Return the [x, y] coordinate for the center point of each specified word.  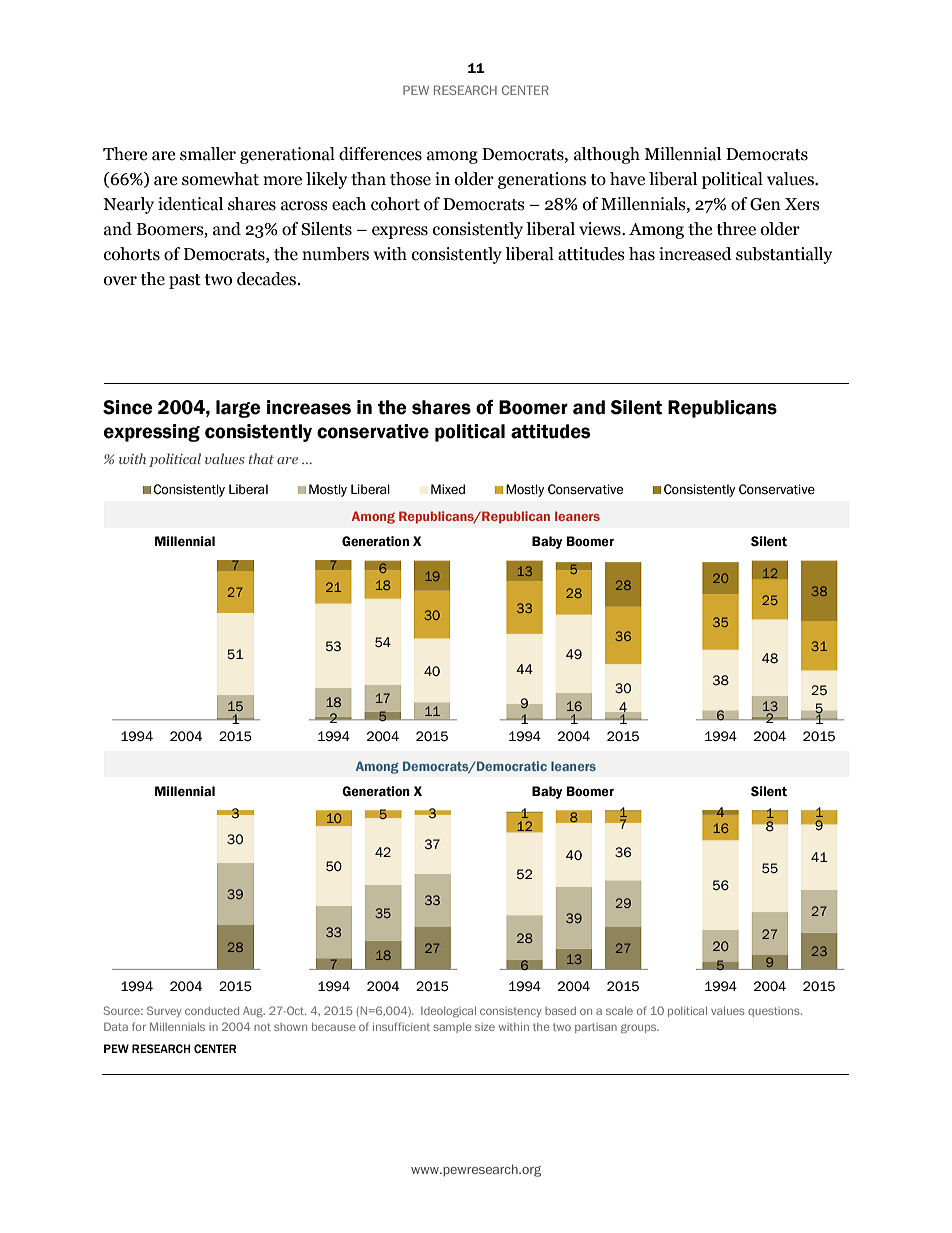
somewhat [220, 179]
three [736, 229]
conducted [212, 1011]
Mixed [448, 489]
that [261, 458]
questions [775, 1012]
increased [695, 254]
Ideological [448, 1012]
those [410, 179]
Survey [164, 1011]
